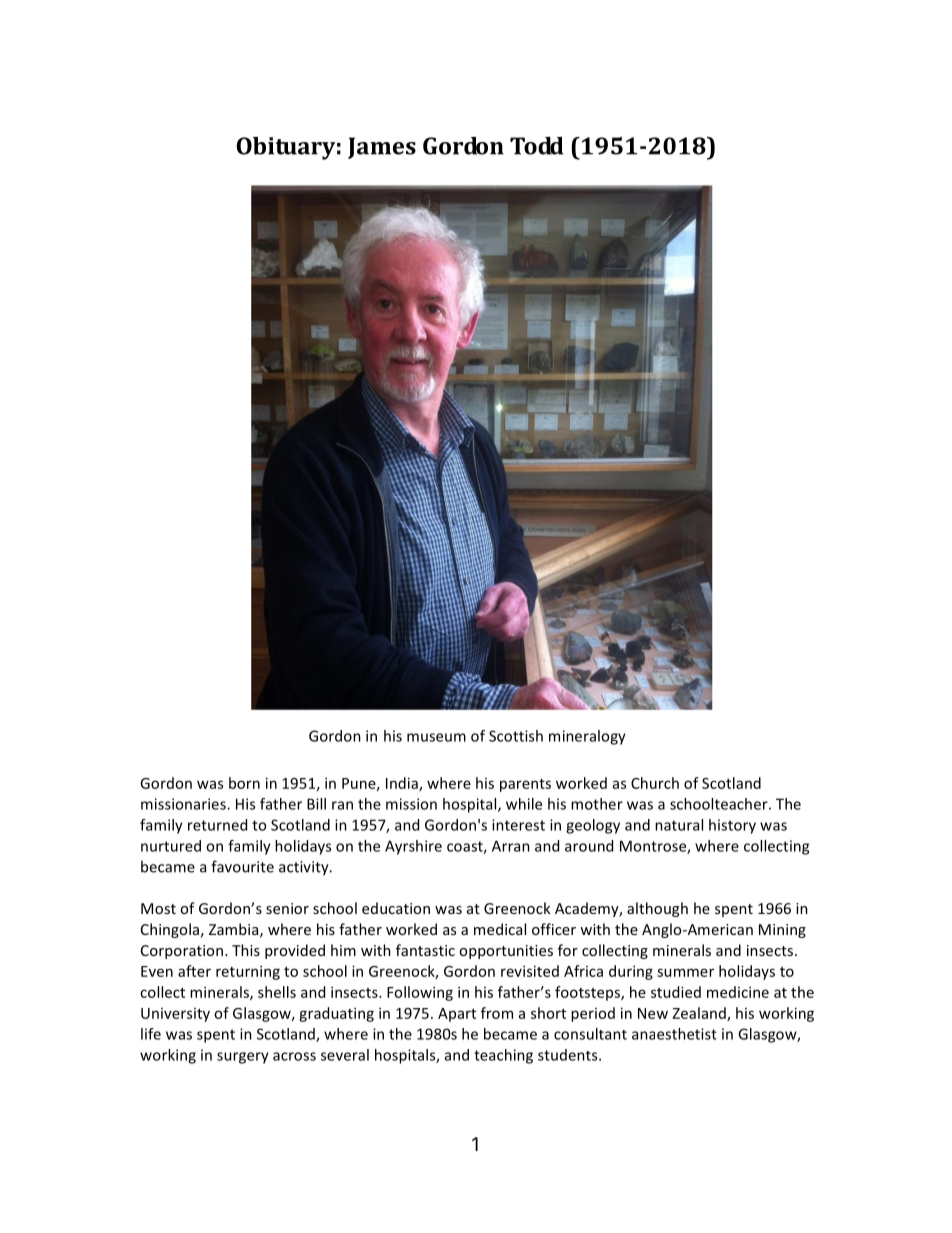 This page has width=952, height=1233. What do you see at coordinates (242, 866) in the page?
I see `favourite` at bounding box center [242, 866].
